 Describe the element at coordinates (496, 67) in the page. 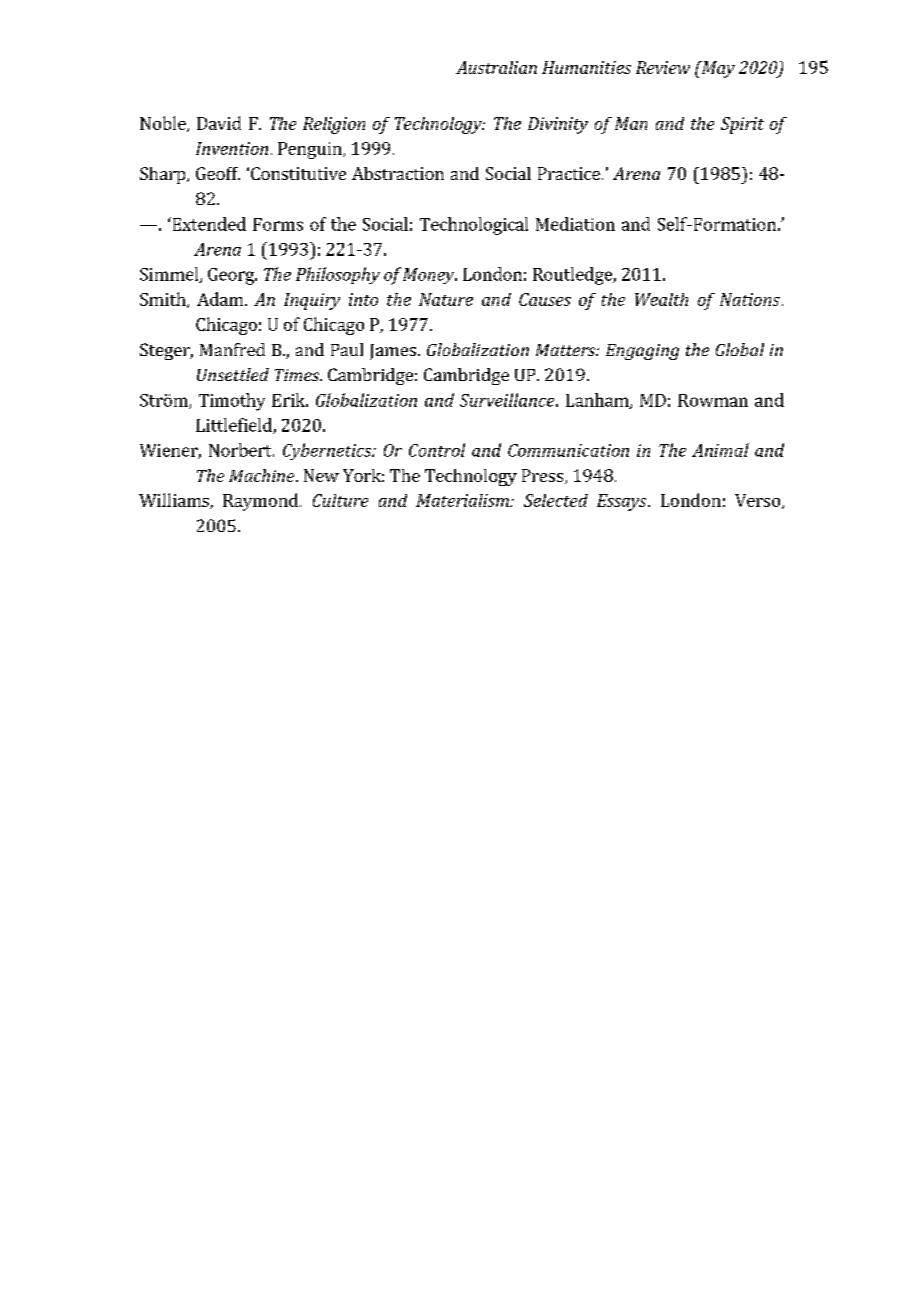

I see `Australian` at that location.
